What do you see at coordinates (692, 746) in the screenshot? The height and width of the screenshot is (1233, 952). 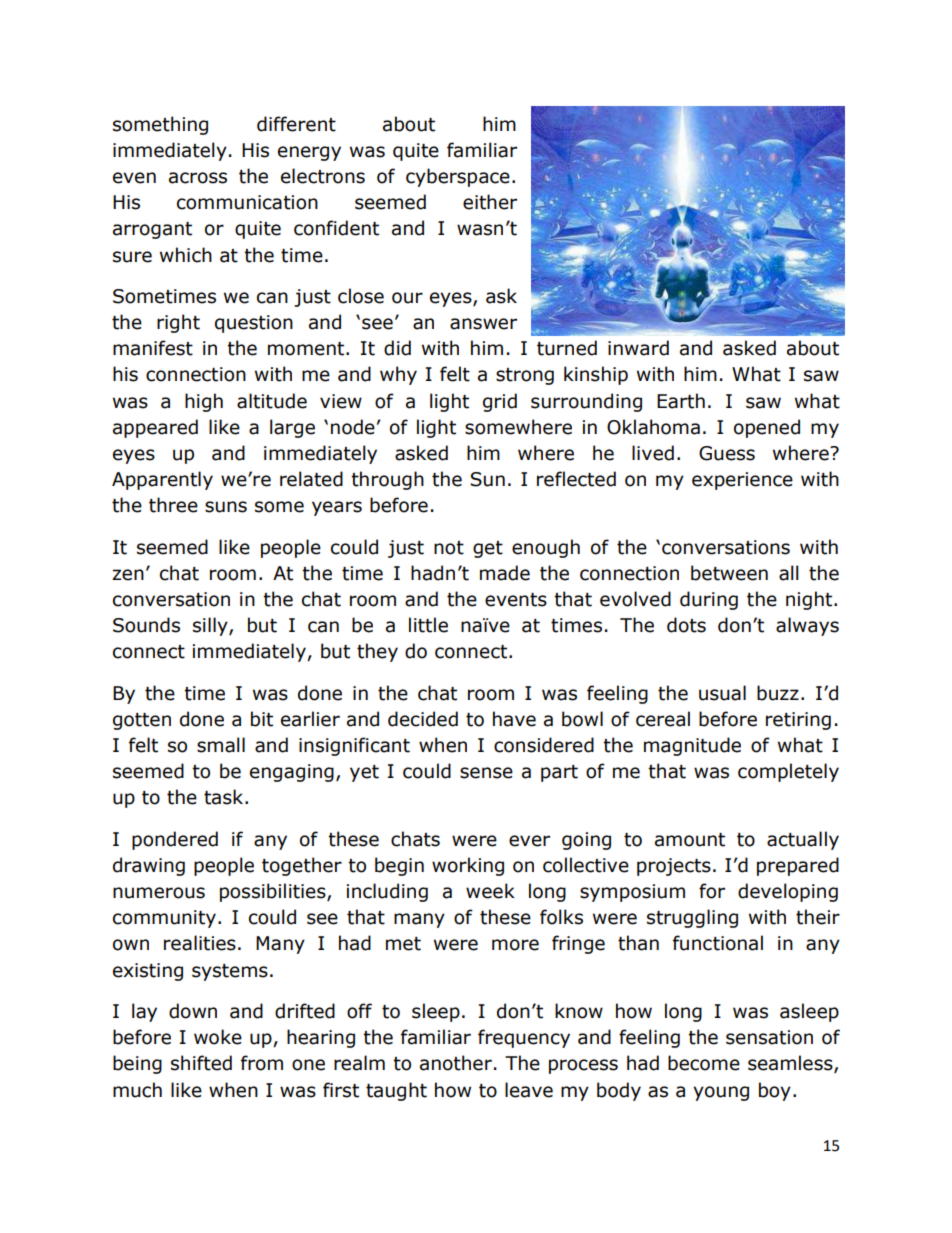 I see `magnitude` at bounding box center [692, 746].
